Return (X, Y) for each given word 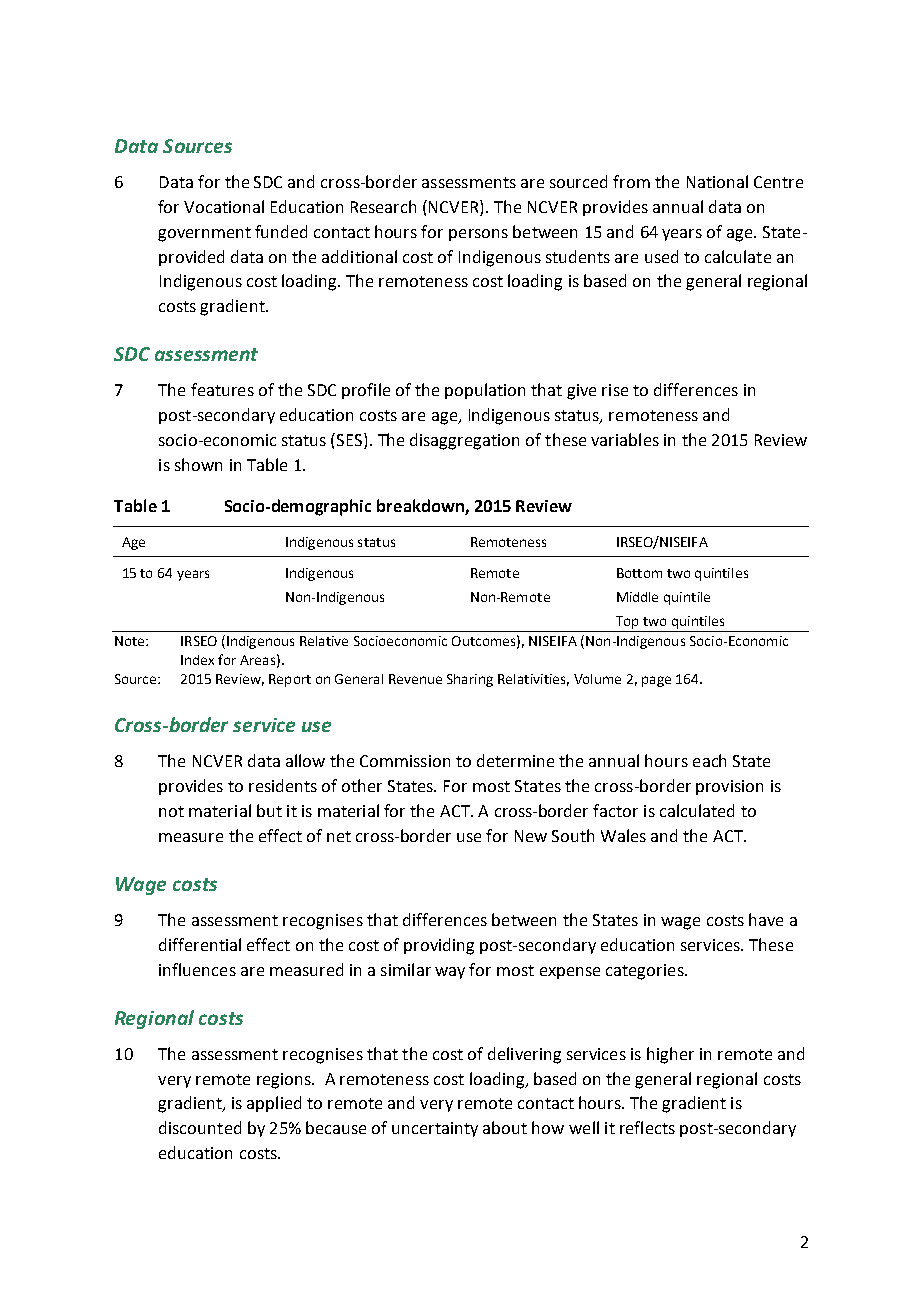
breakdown (421, 507)
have (766, 919)
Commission (405, 761)
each (709, 760)
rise (615, 390)
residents (283, 785)
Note (131, 641)
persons (478, 235)
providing (439, 946)
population (485, 391)
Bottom (639, 573)
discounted (200, 1127)
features (222, 389)
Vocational (224, 206)
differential (200, 944)
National (717, 181)
